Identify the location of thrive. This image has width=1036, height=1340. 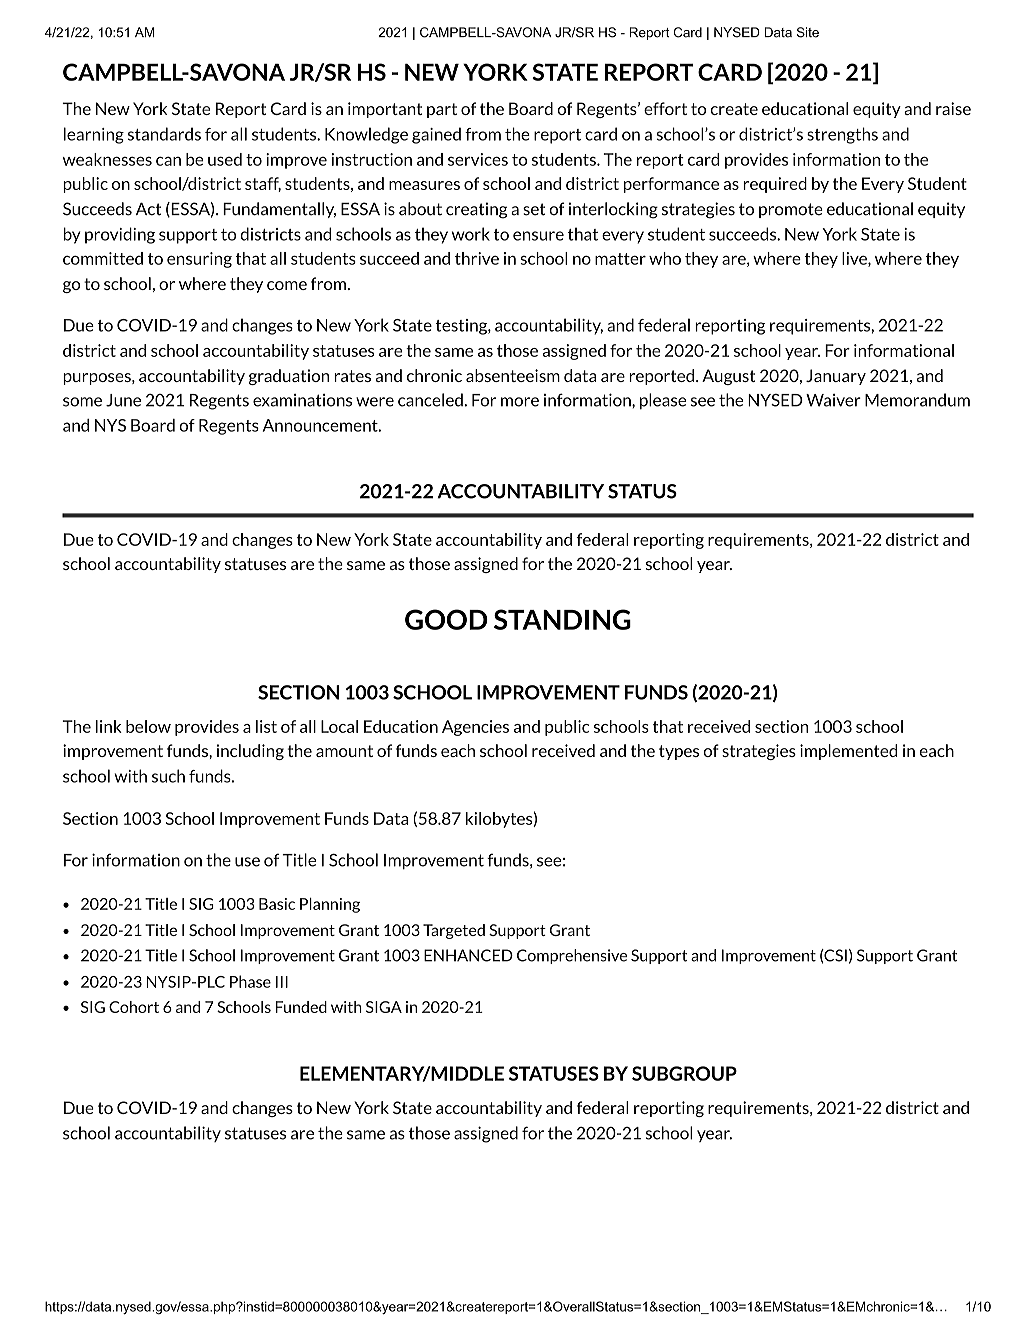
(477, 258).
